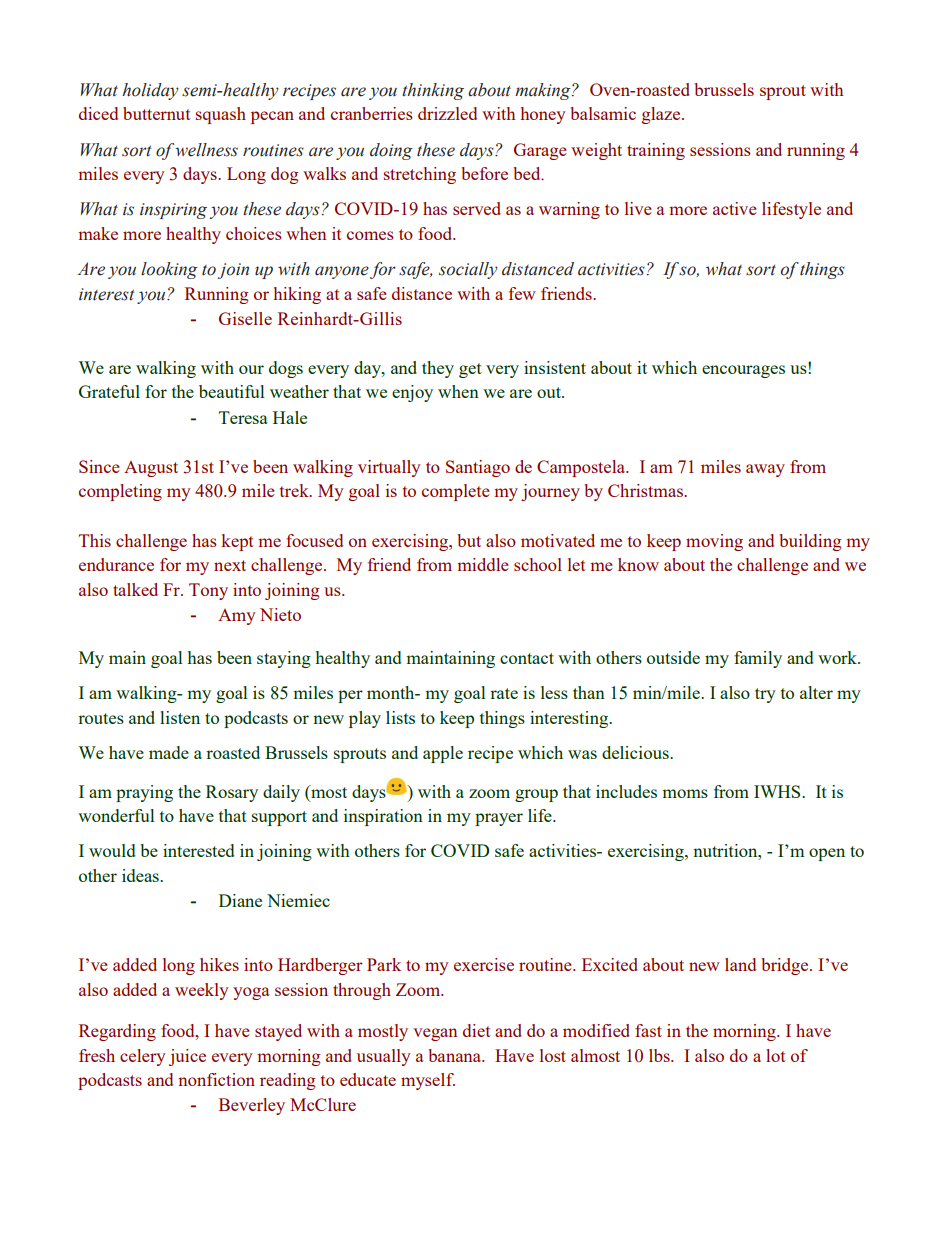  Describe the element at coordinates (662, 115) in the page. I see `glaze` at that location.
